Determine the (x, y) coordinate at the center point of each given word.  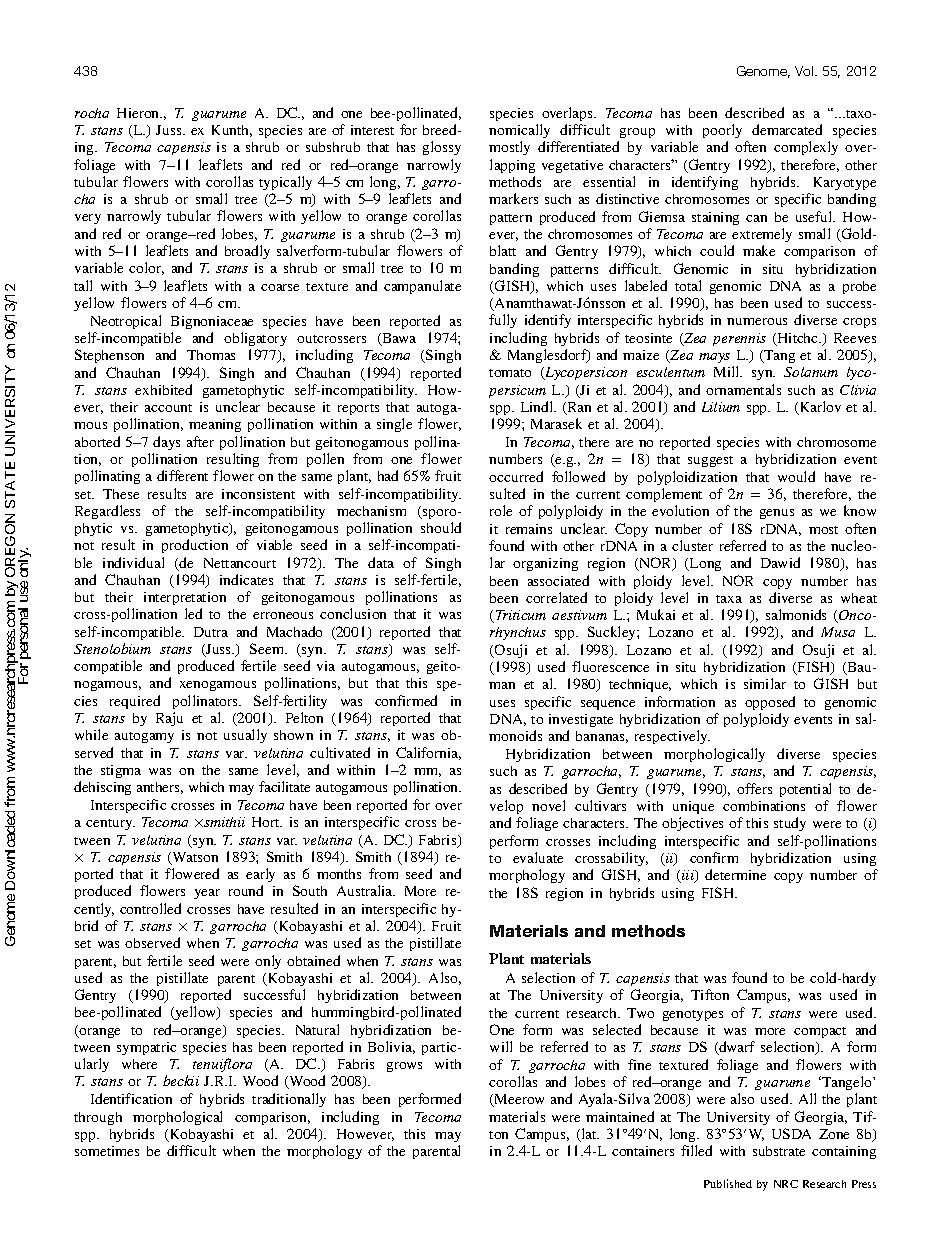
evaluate (538, 857)
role (501, 510)
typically (285, 183)
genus (777, 514)
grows (404, 1067)
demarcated (787, 129)
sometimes (107, 1151)
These (121, 494)
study (790, 824)
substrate (779, 1151)
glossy (442, 148)
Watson (194, 858)
